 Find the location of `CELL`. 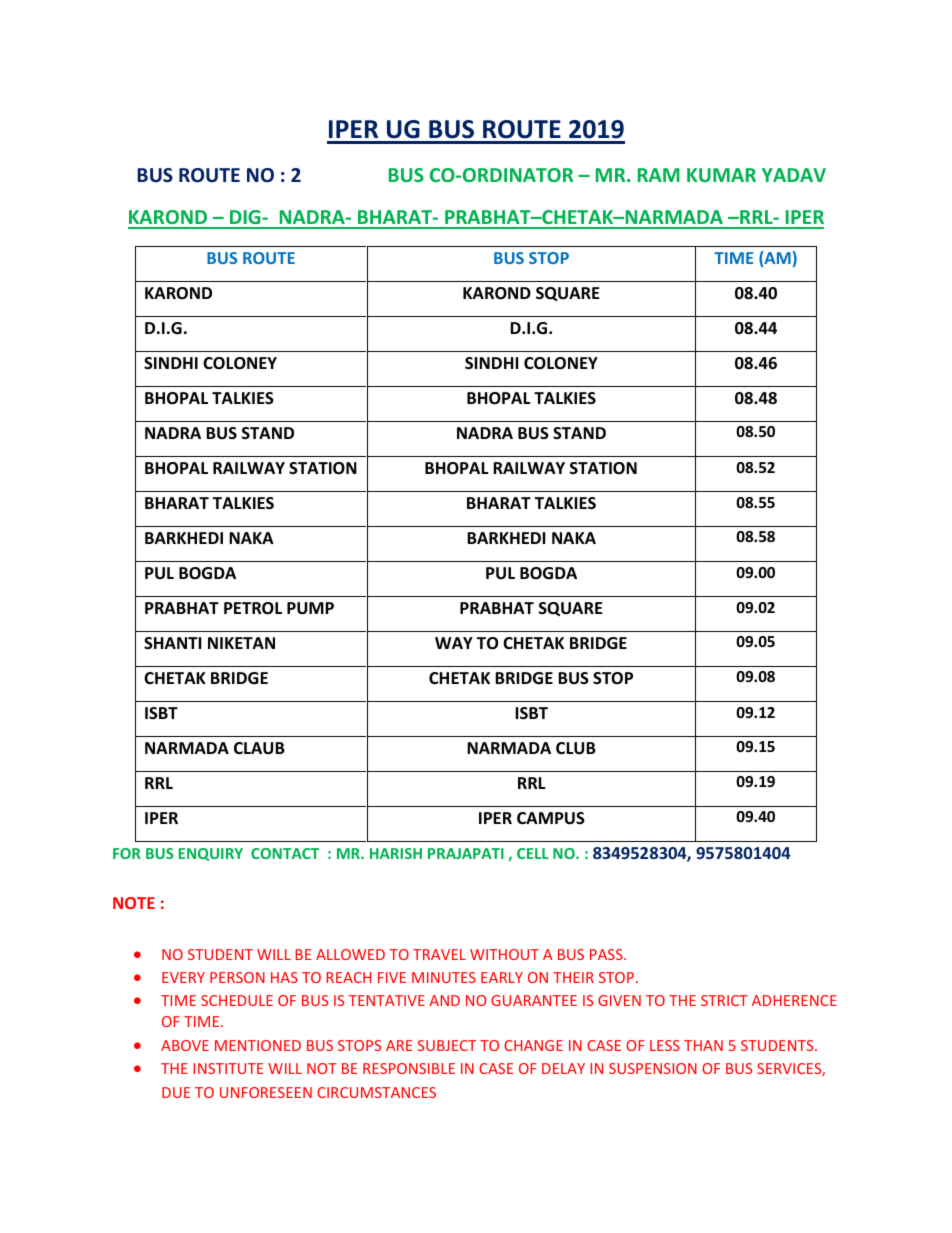

CELL is located at coordinates (533, 853).
